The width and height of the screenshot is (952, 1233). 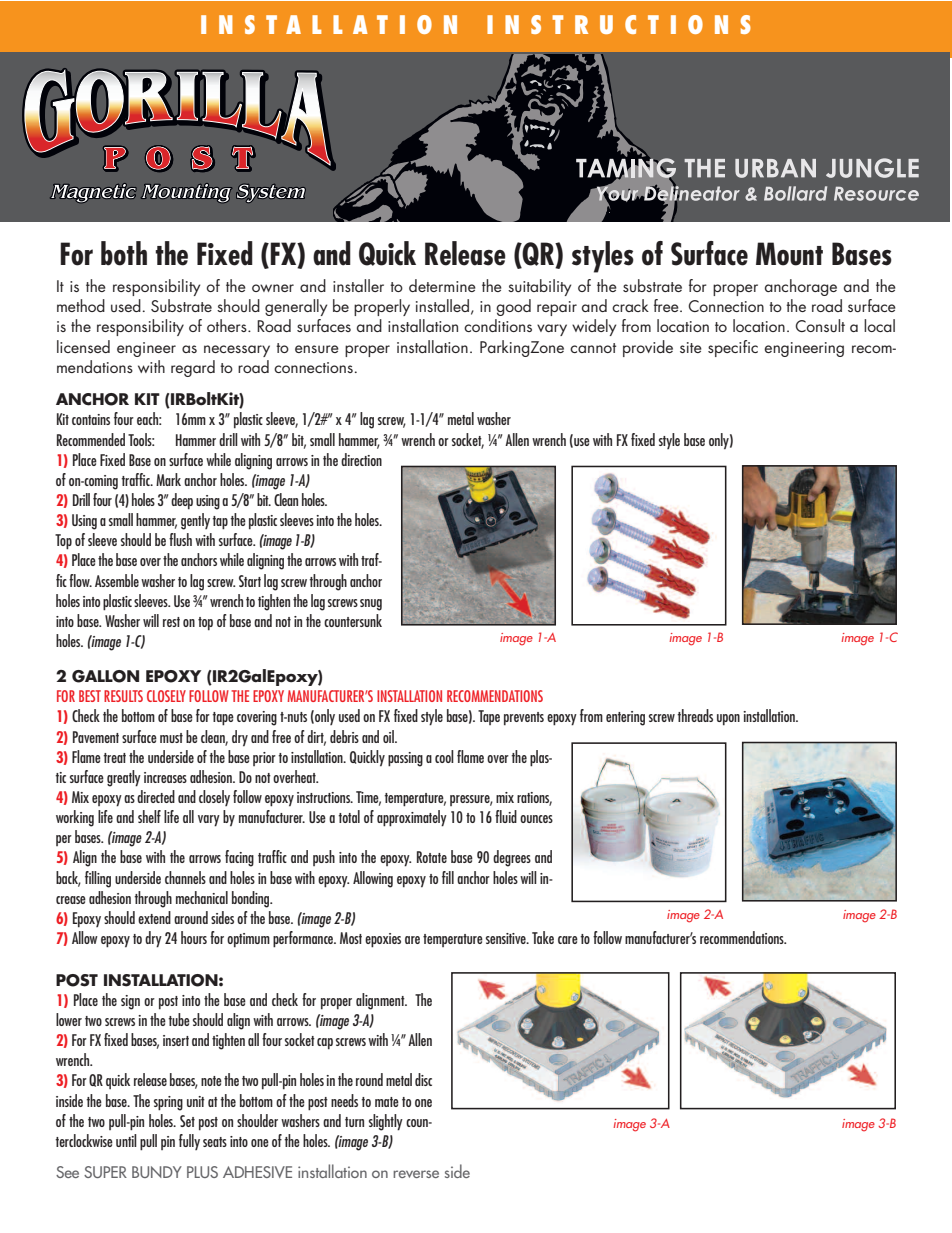 What do you see at coordinates (124, 253) in the screenshot?
I see `both` at bounding box center [124, 253].
